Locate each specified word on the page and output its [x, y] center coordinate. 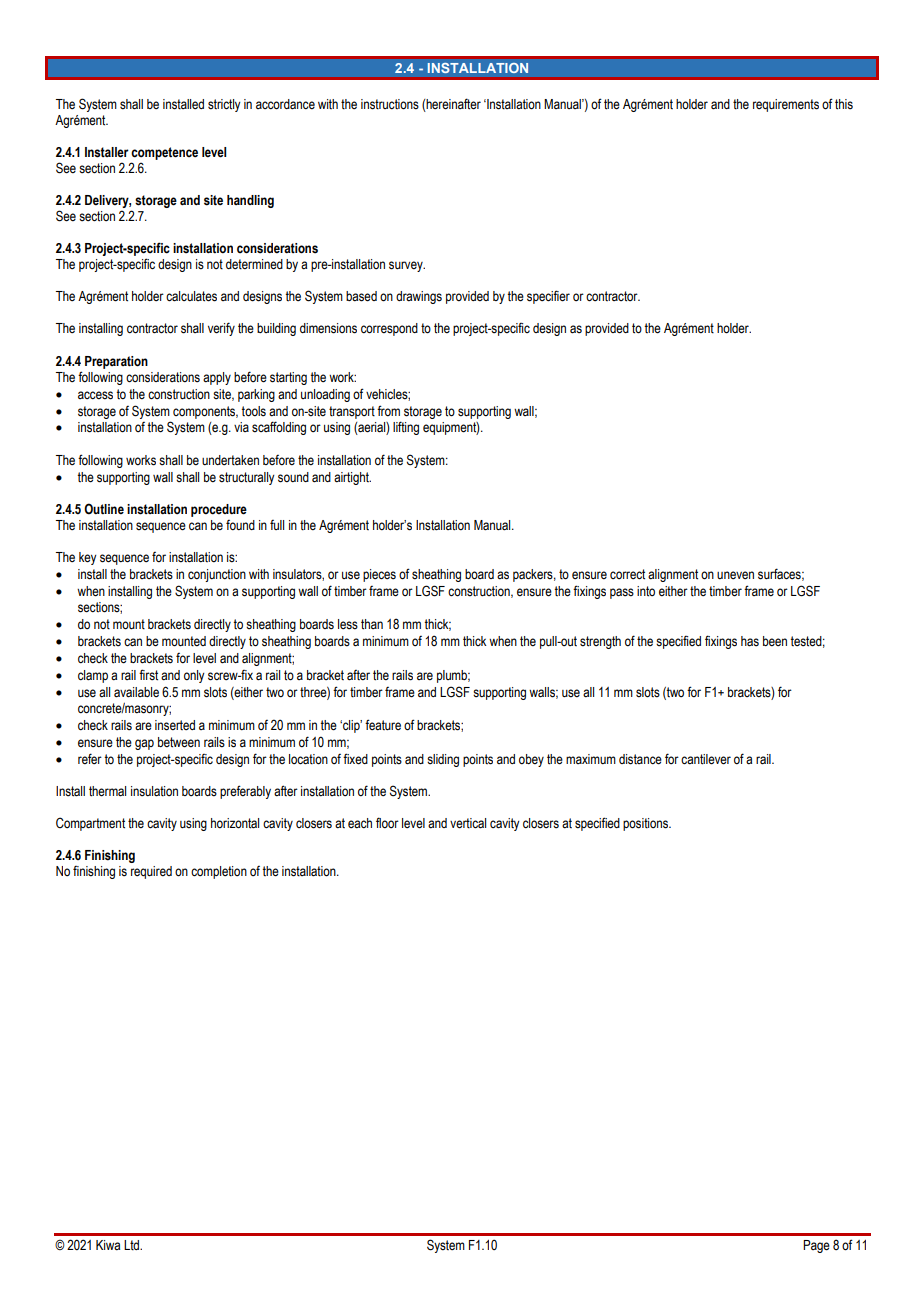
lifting [406, 428]
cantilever [706, 759]
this [844, 104]
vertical [468, 823]
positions [647, 824]
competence [164, 153]
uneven [735, 575]
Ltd [133, 1245]
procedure [219, 510]
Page [816, 1246]
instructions [390, 104]
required [151, 872]
